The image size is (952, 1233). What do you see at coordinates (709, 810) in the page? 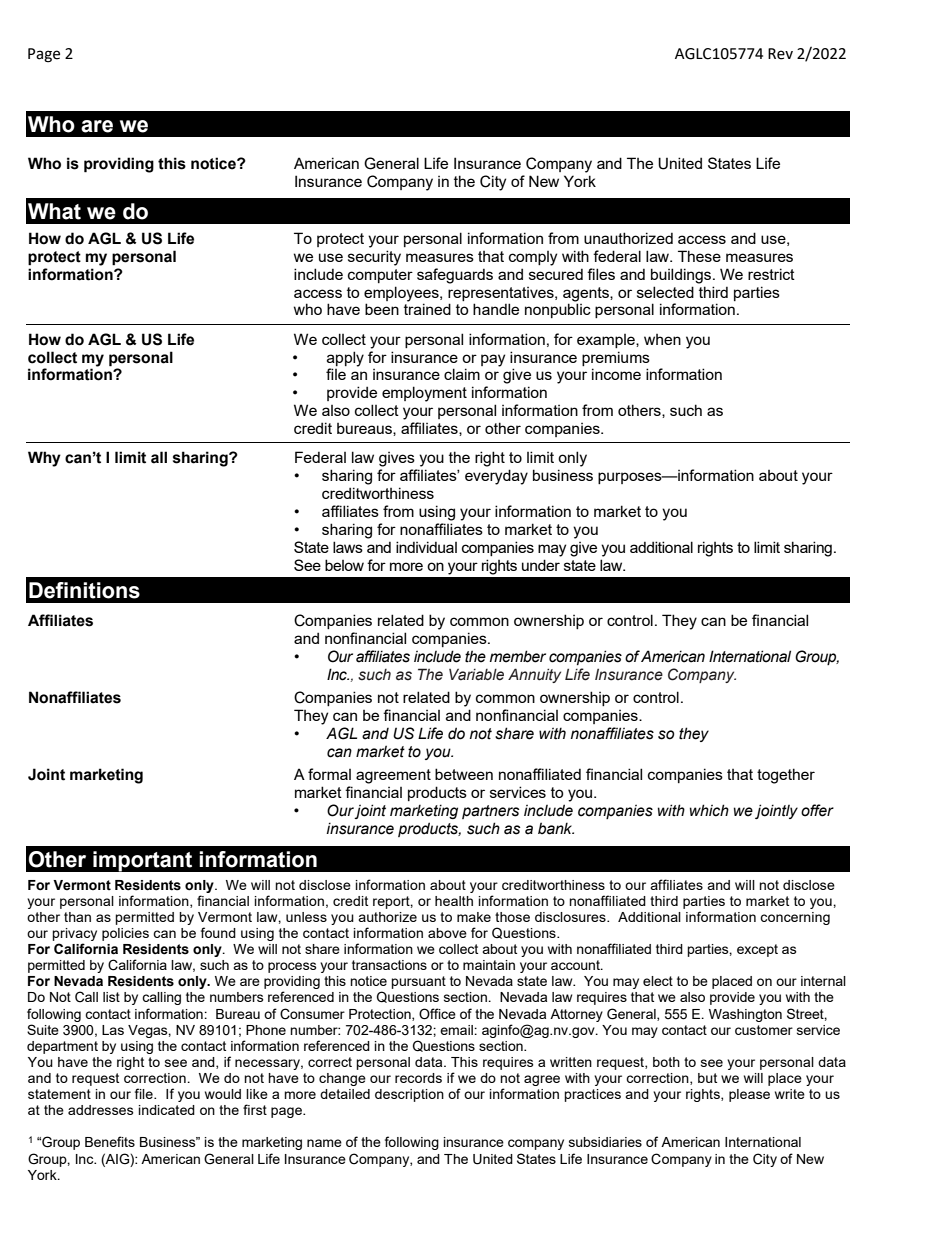
I see `which` at bounding box center [709, 810].
